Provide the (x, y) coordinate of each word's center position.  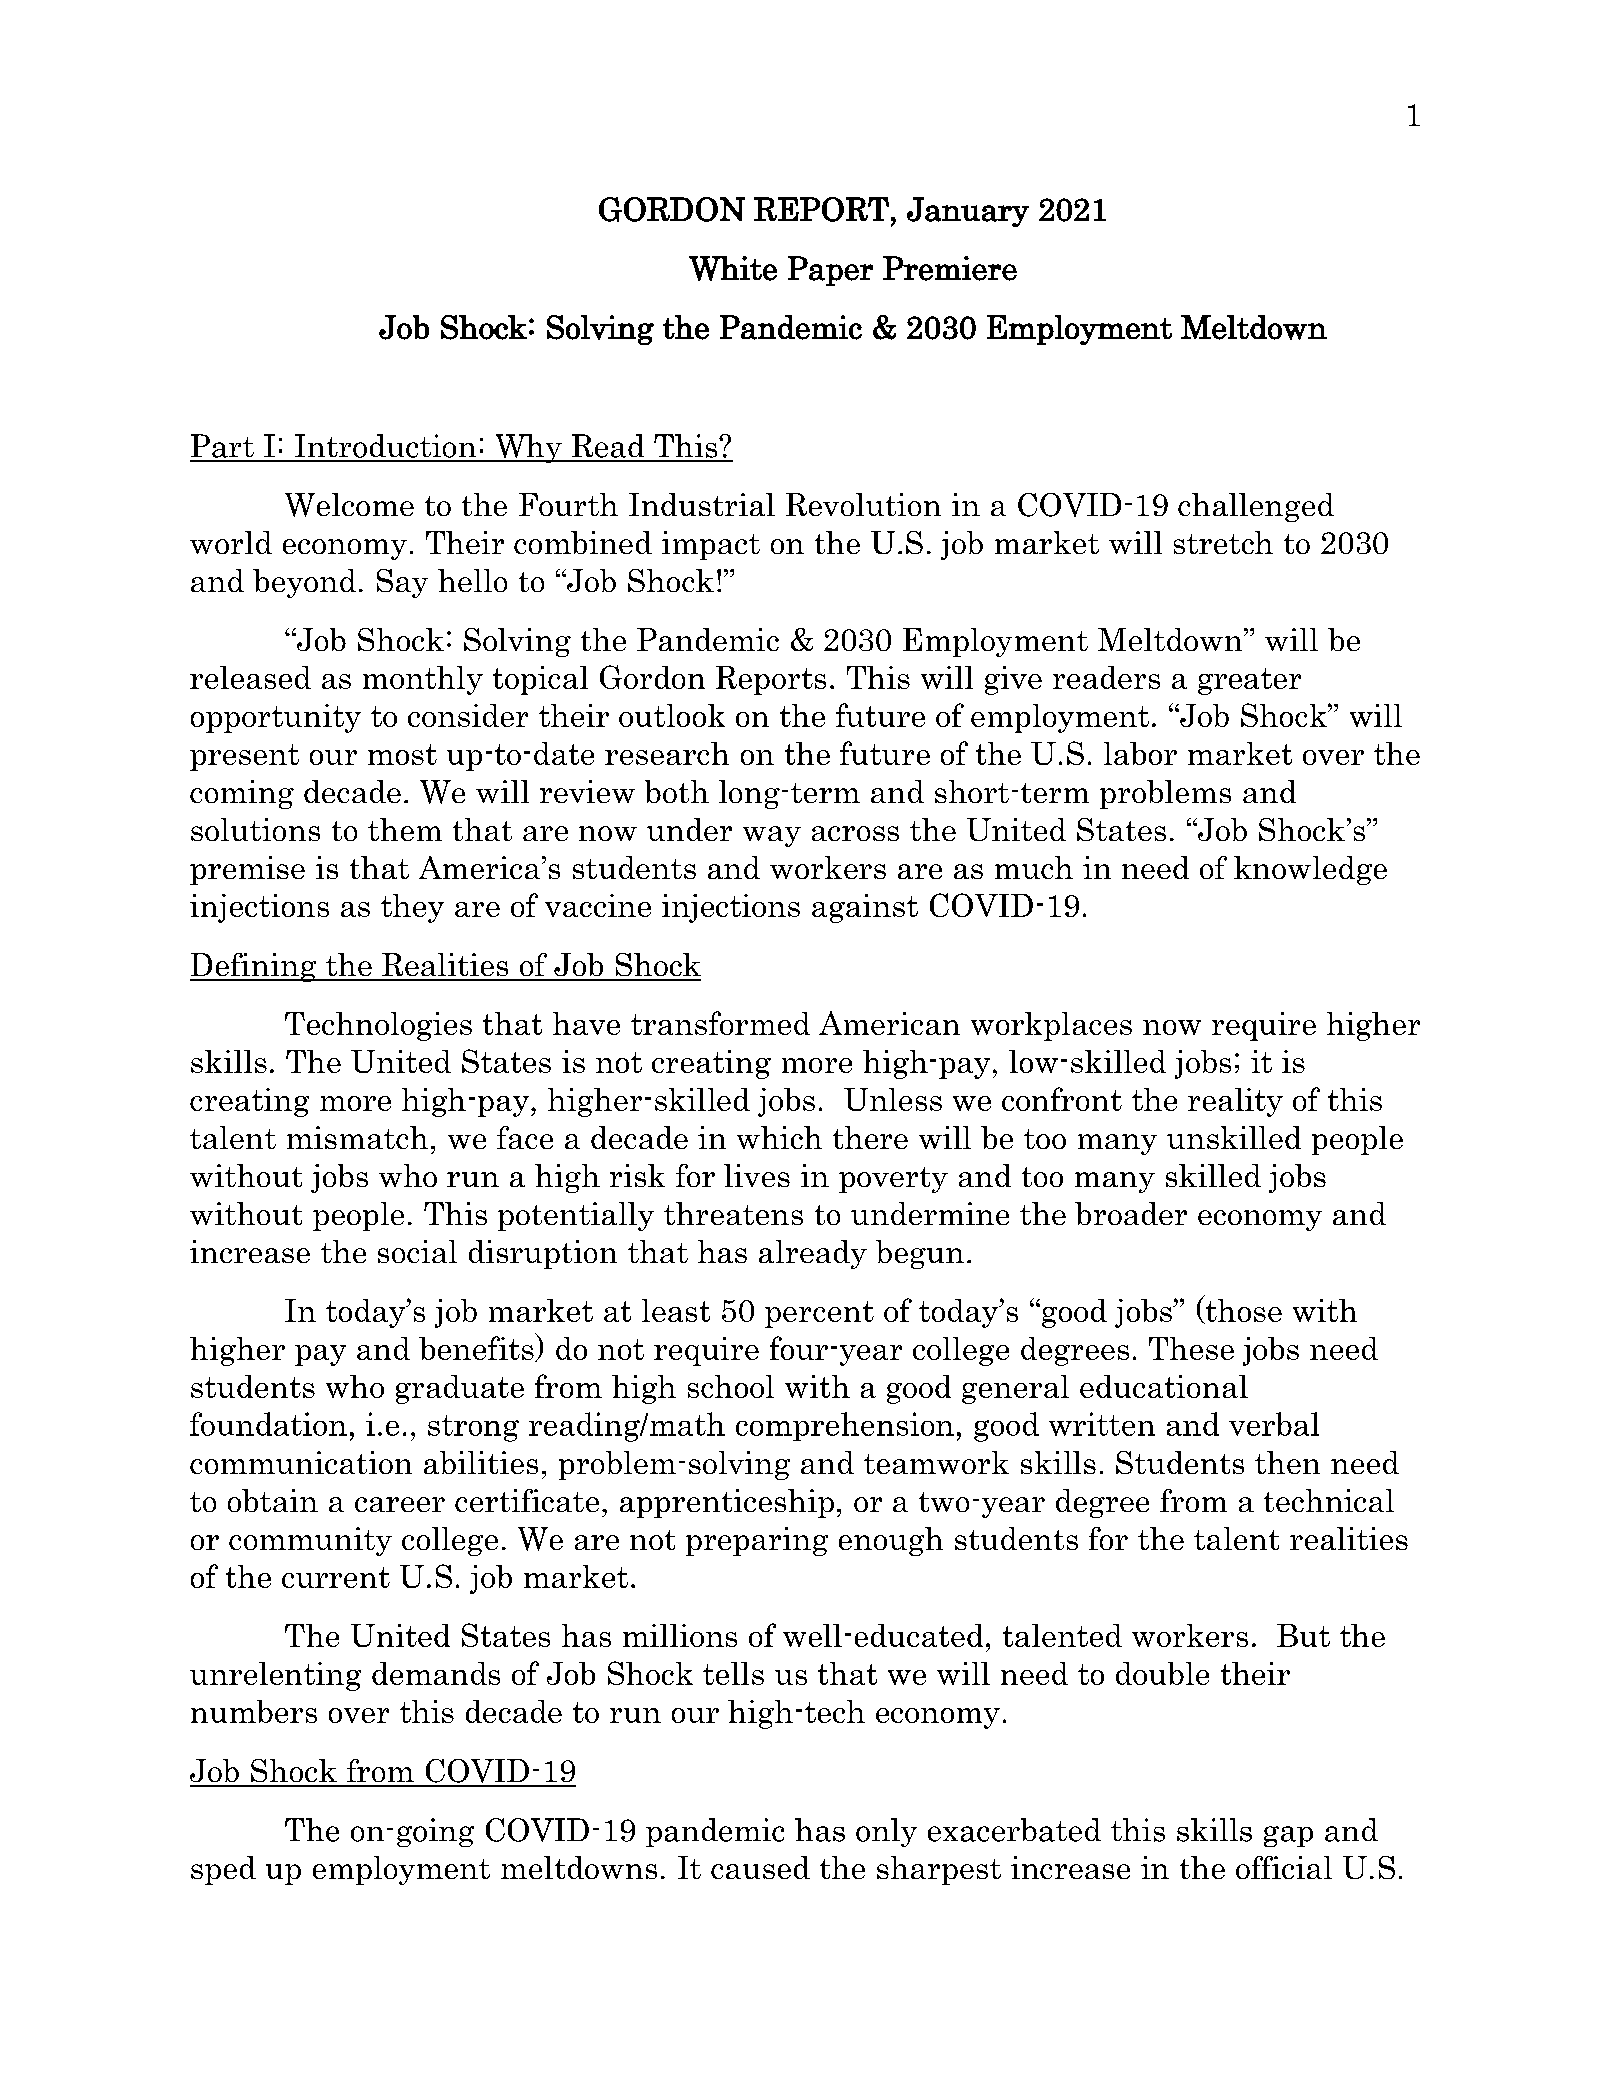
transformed (720, 1023)
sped (223, 1870)
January (968, 212)
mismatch (357, 1137)
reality (1235, 1102)
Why (528, 448)
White (733, 268)
